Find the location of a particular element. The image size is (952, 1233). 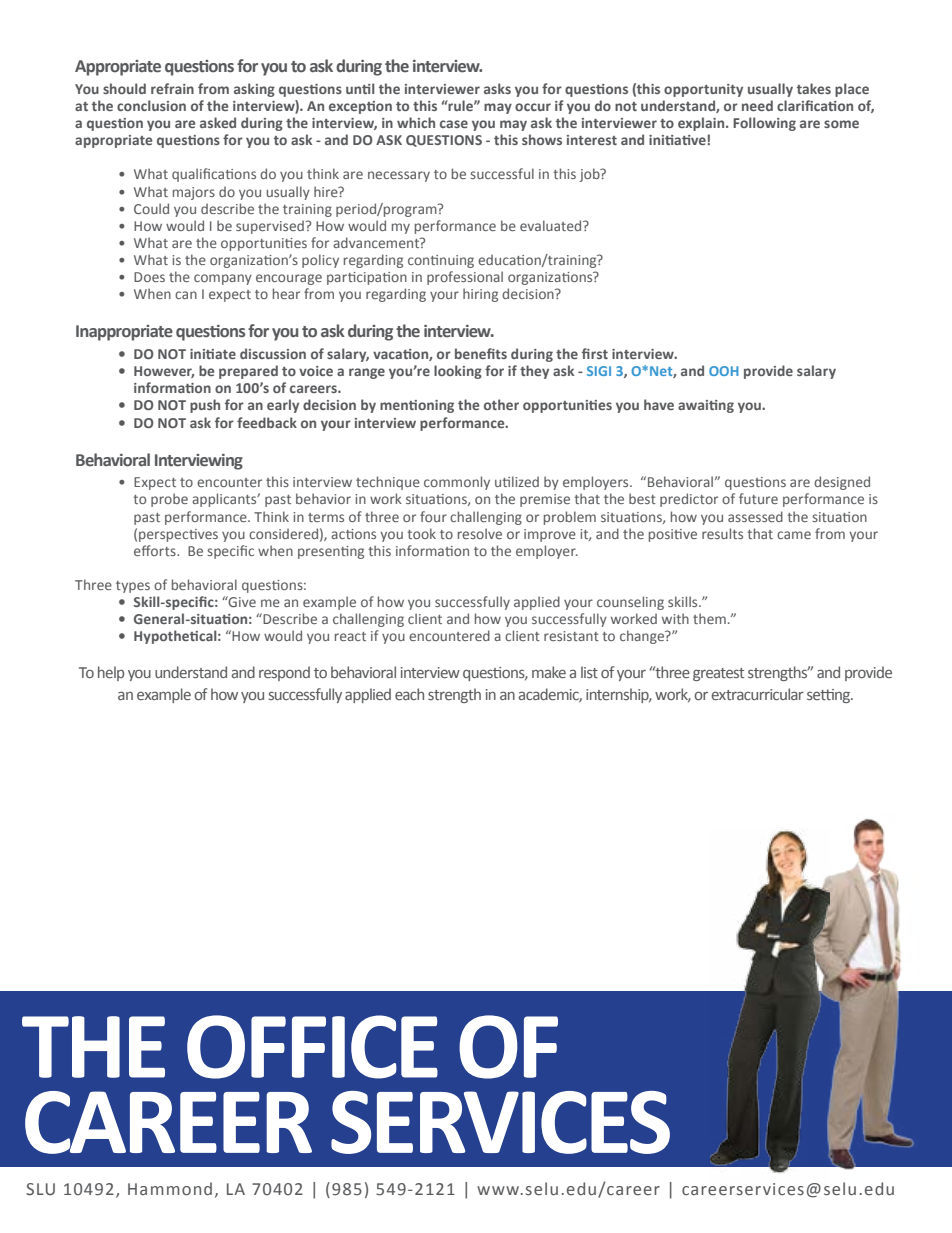

them is located at coordinates (709, 618).
